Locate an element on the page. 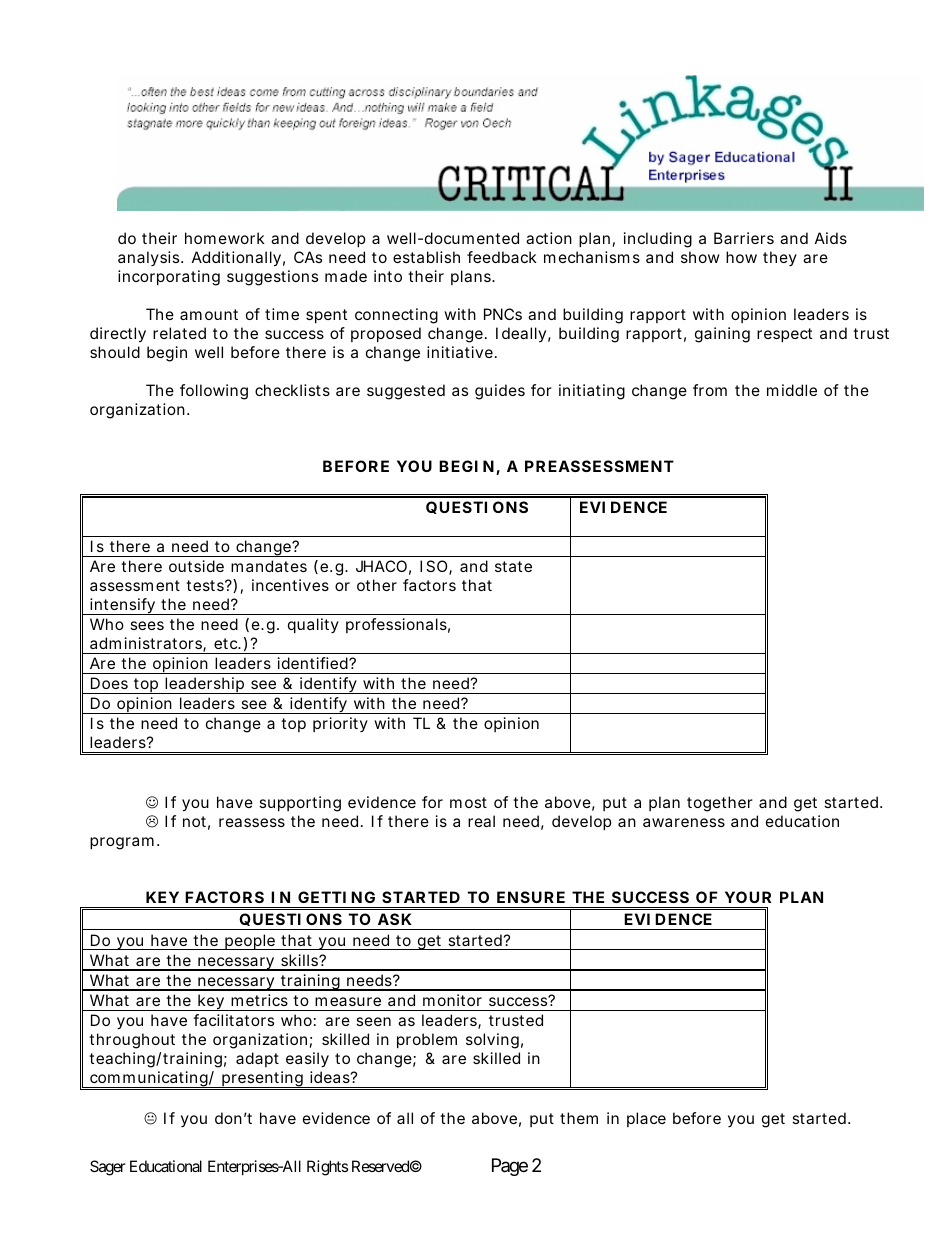  feedback is located at coordinates (502, 257).
